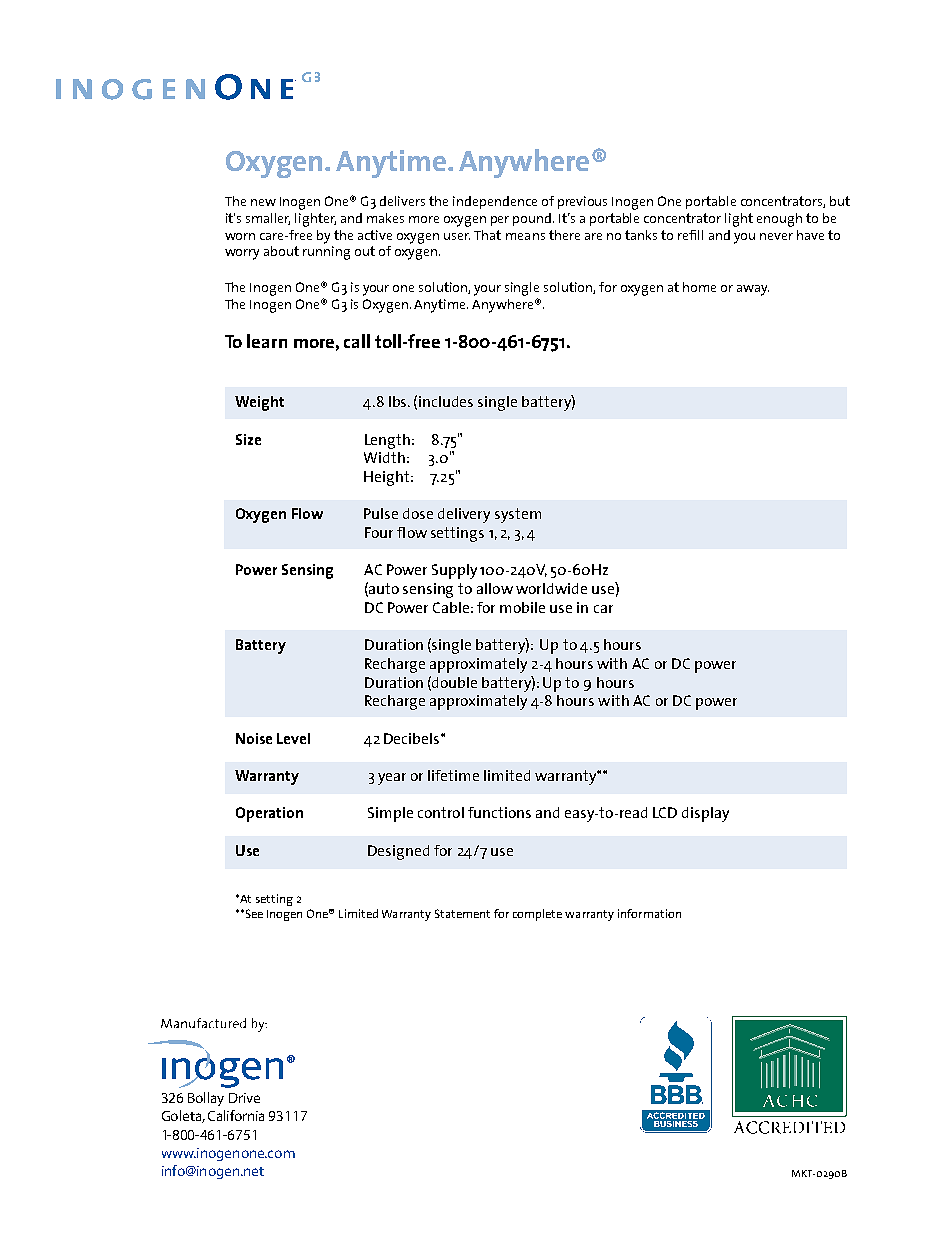 This screenshot has width=952, height=1233. Describe the element at coordinates (533, 219) in the screenshot. I see `pound` at that location.
